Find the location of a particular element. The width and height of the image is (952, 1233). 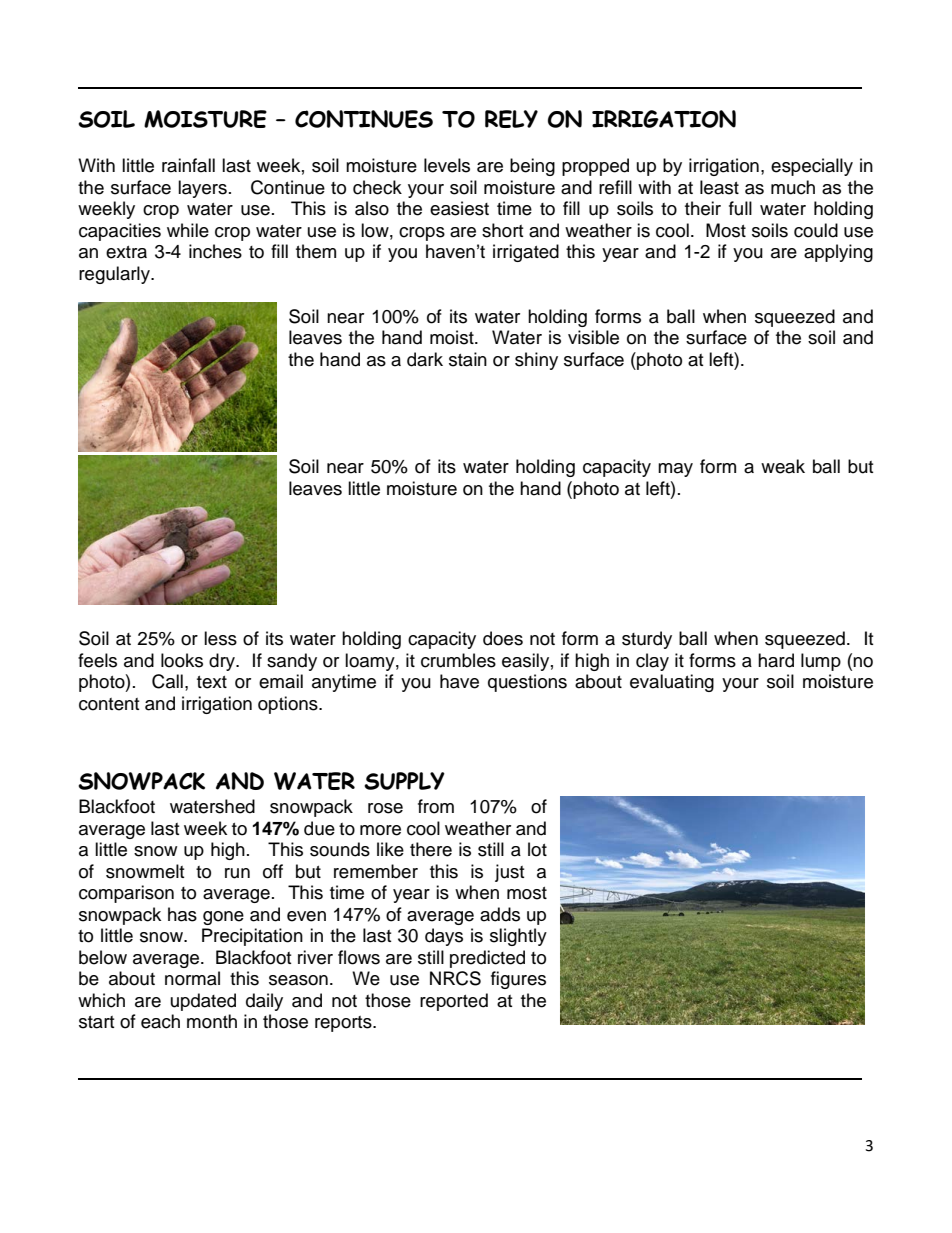

hard is located at coordinates (776, 660).
